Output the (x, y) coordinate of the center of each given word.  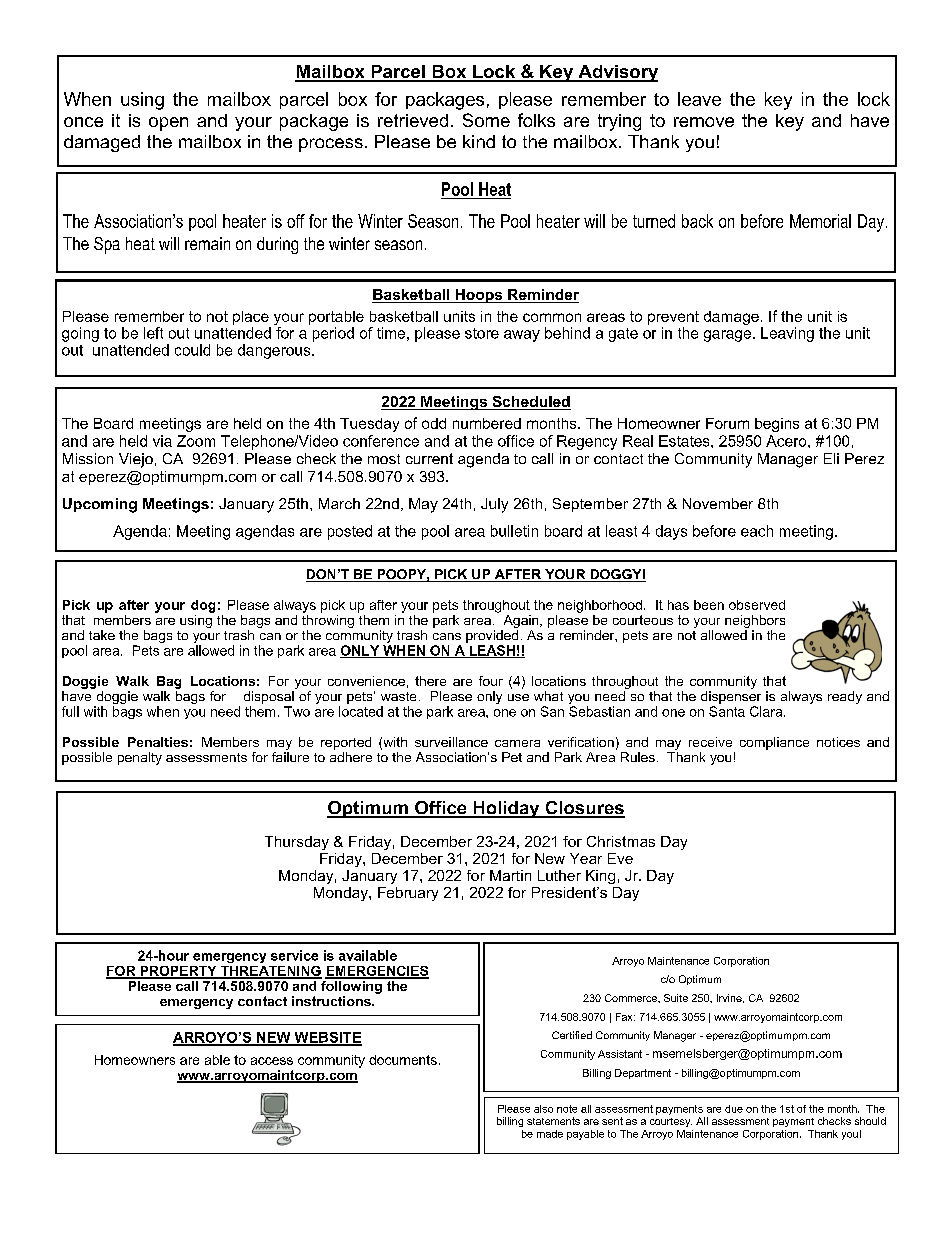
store (482, 333)
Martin (510, 875)
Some (486, 120)
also (543, 1109)
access (272, 1061)
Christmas (621, 841)
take (102, 635)
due (734, 1109)
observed (757, 605)
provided (492, 636)
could (192, 350)
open (168, 124)
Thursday (297, 843)
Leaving (787, 334)
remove (704, 122)
